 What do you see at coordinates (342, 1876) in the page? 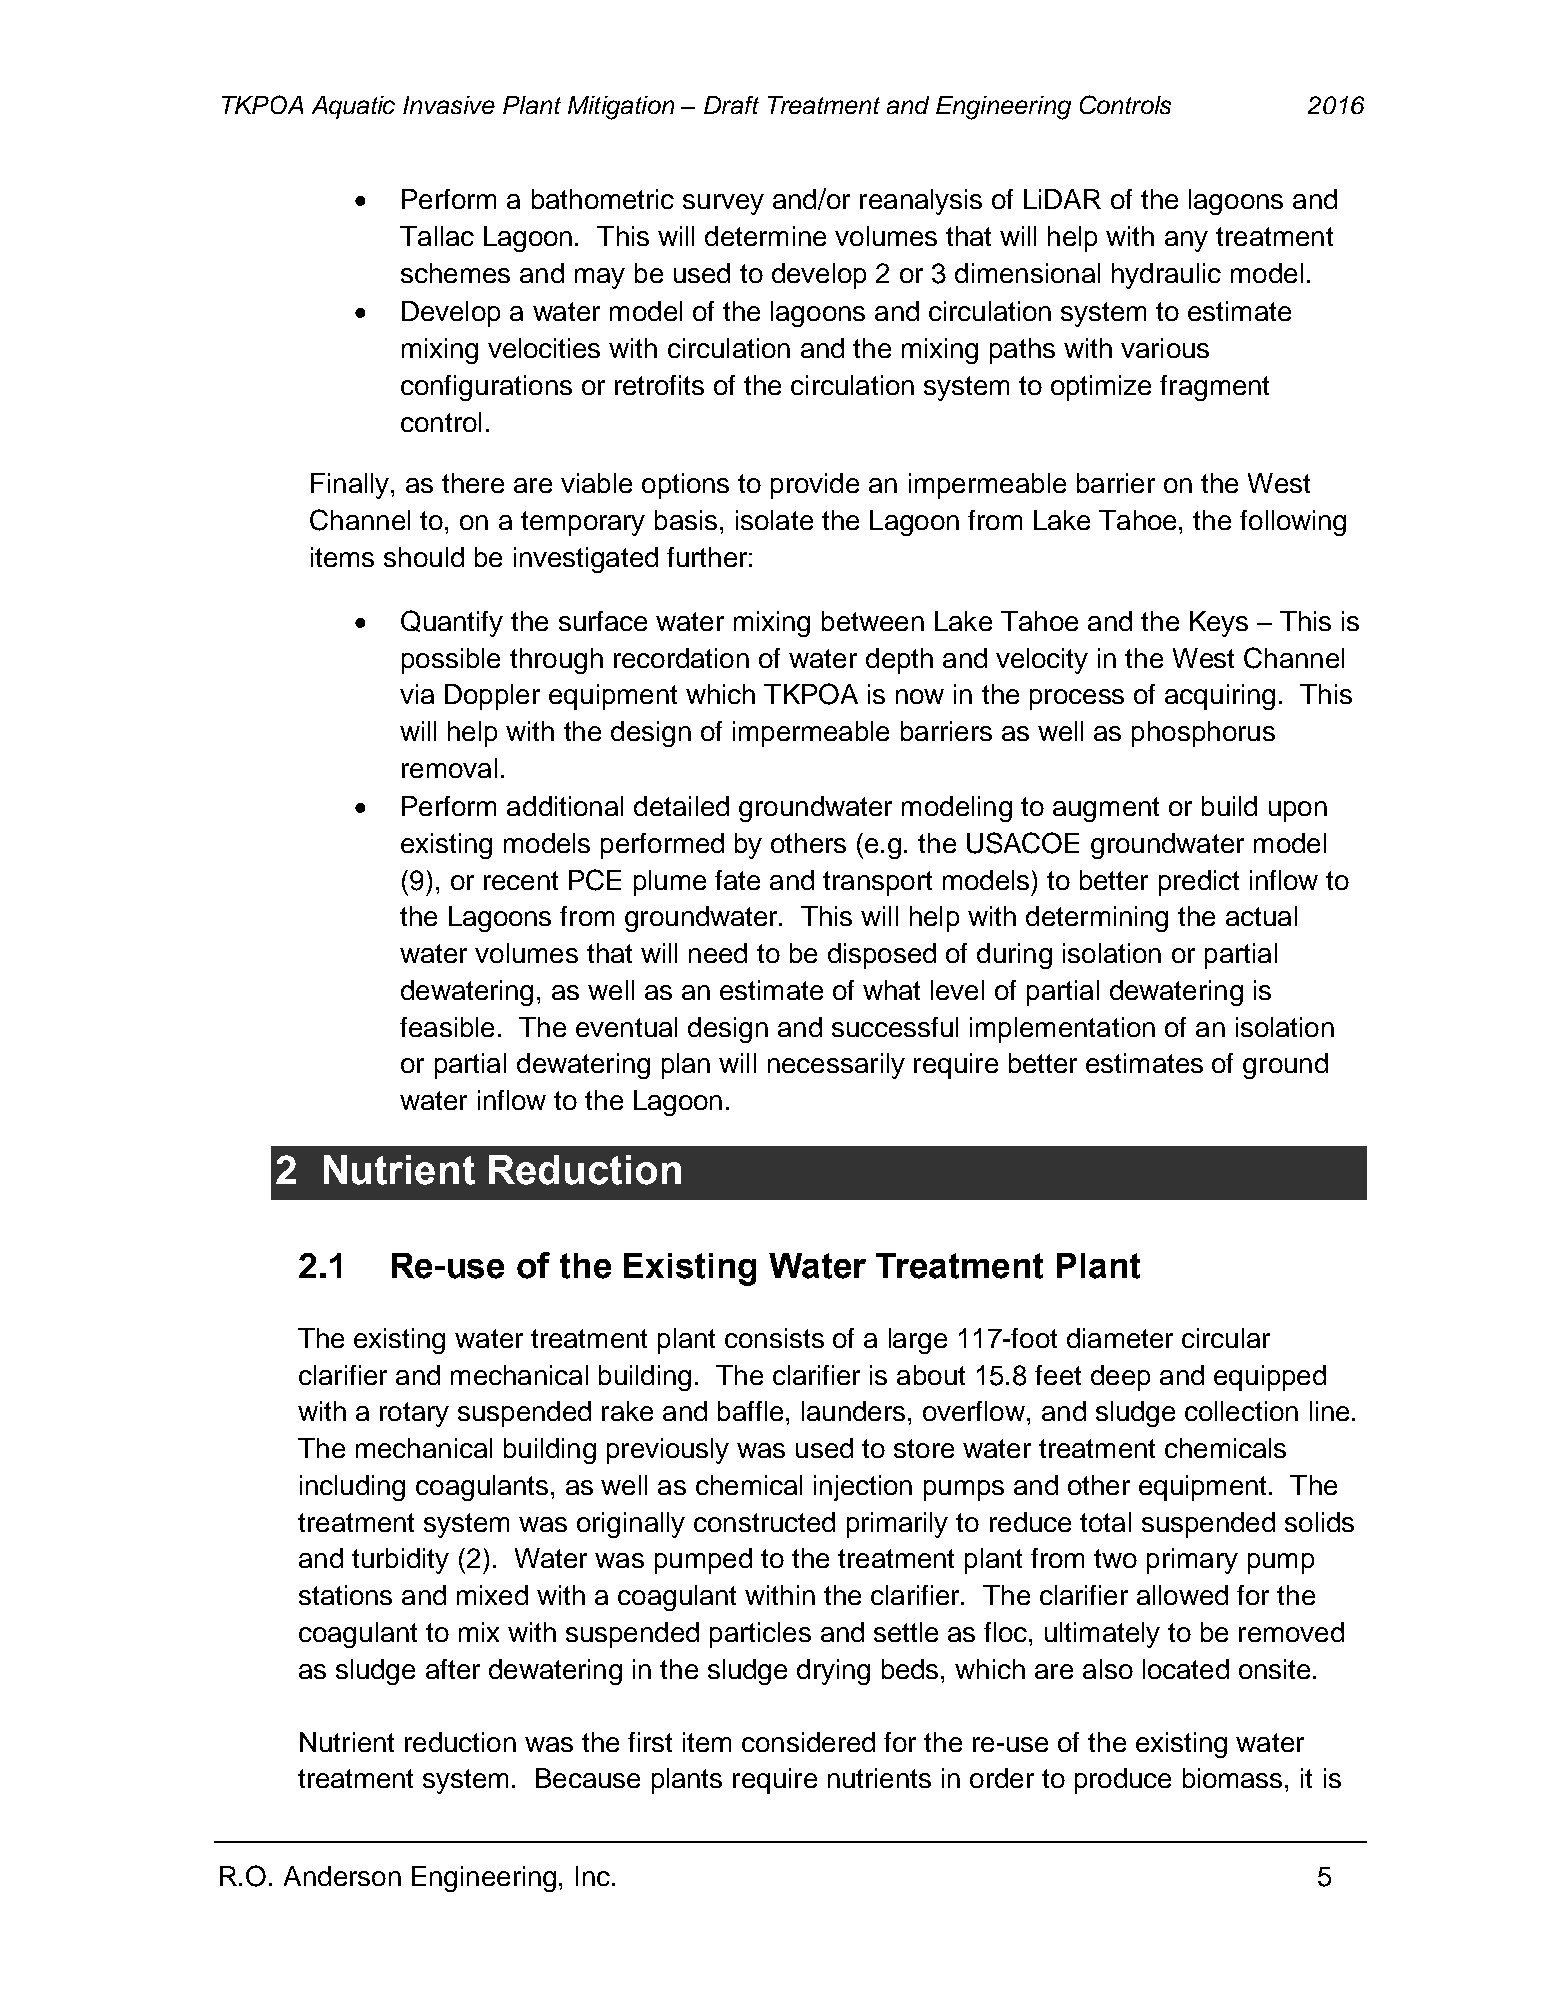
I see `Anderson` at bounding box center [342, 1876].
